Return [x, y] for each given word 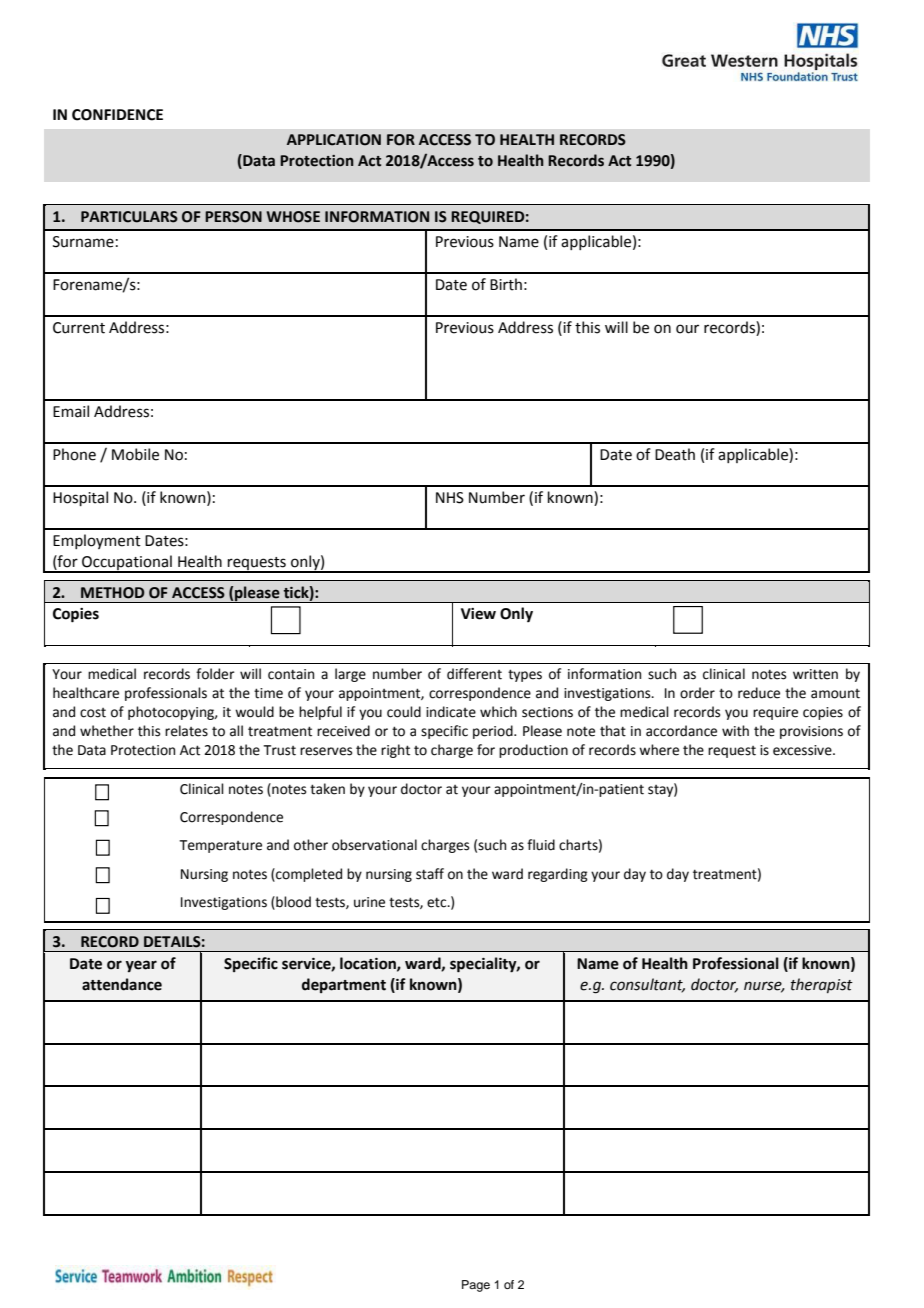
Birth [506, 284]
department [344, 985]
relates [186, 731]
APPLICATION [334, 140]
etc [438, 902]
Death [675, 454]
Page [476, 1286]
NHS [450, 498]
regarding [558, 875]
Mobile [135, 454]
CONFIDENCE [117, 115]
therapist [822, 985]
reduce [759, 693]
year [141, 966]
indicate [451, 712]
